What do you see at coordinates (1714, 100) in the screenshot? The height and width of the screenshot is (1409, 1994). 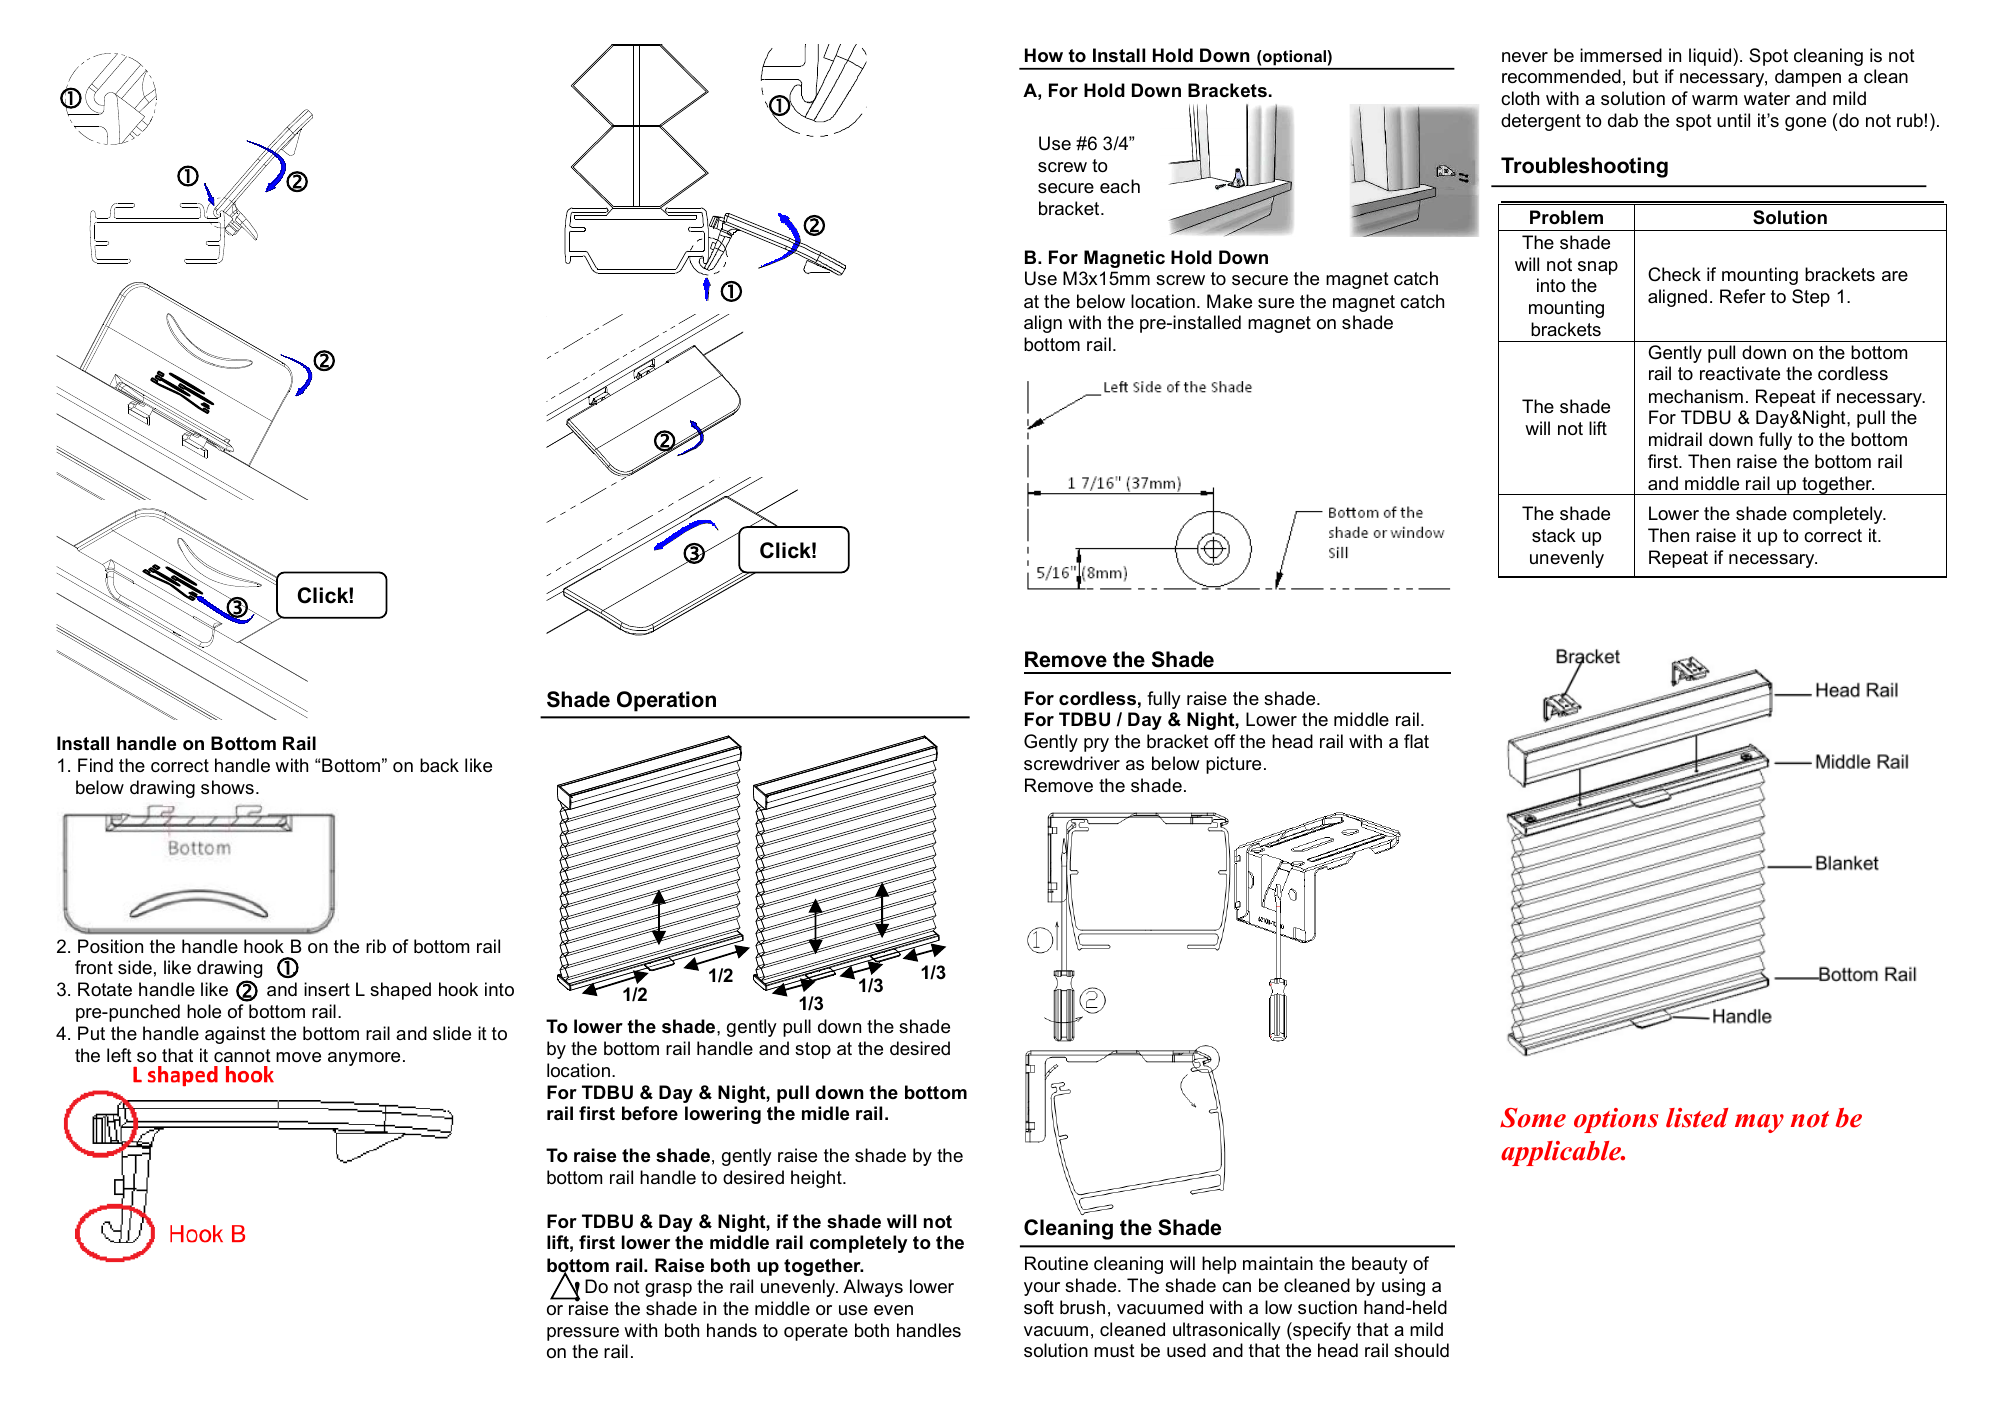 I see `warm` at bounding box center [1714, 100].
